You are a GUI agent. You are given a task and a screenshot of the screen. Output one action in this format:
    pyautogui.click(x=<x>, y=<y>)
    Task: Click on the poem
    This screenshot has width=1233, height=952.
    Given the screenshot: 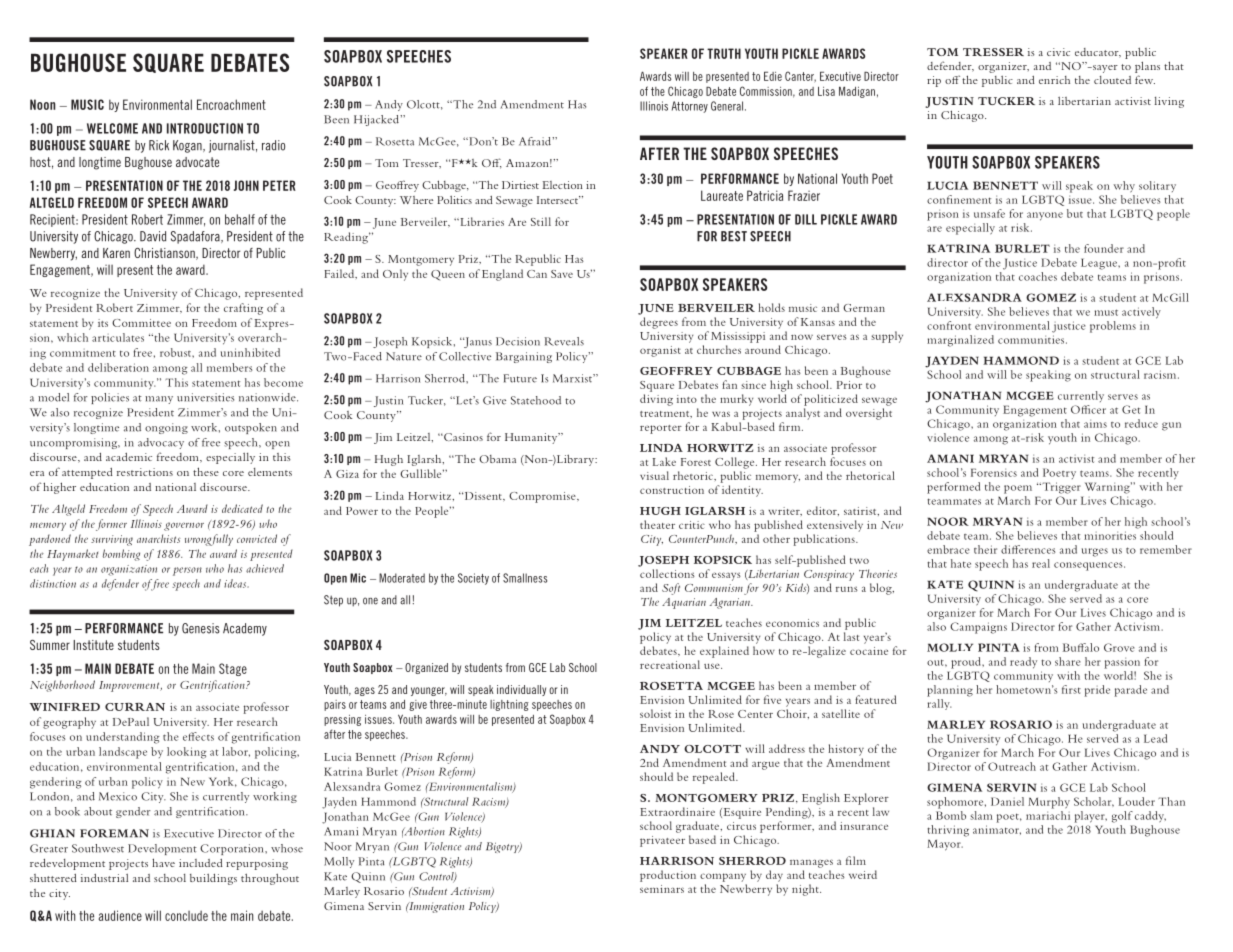 What is the action you would take?
    pyautogui.click(x=1018, y=489)
